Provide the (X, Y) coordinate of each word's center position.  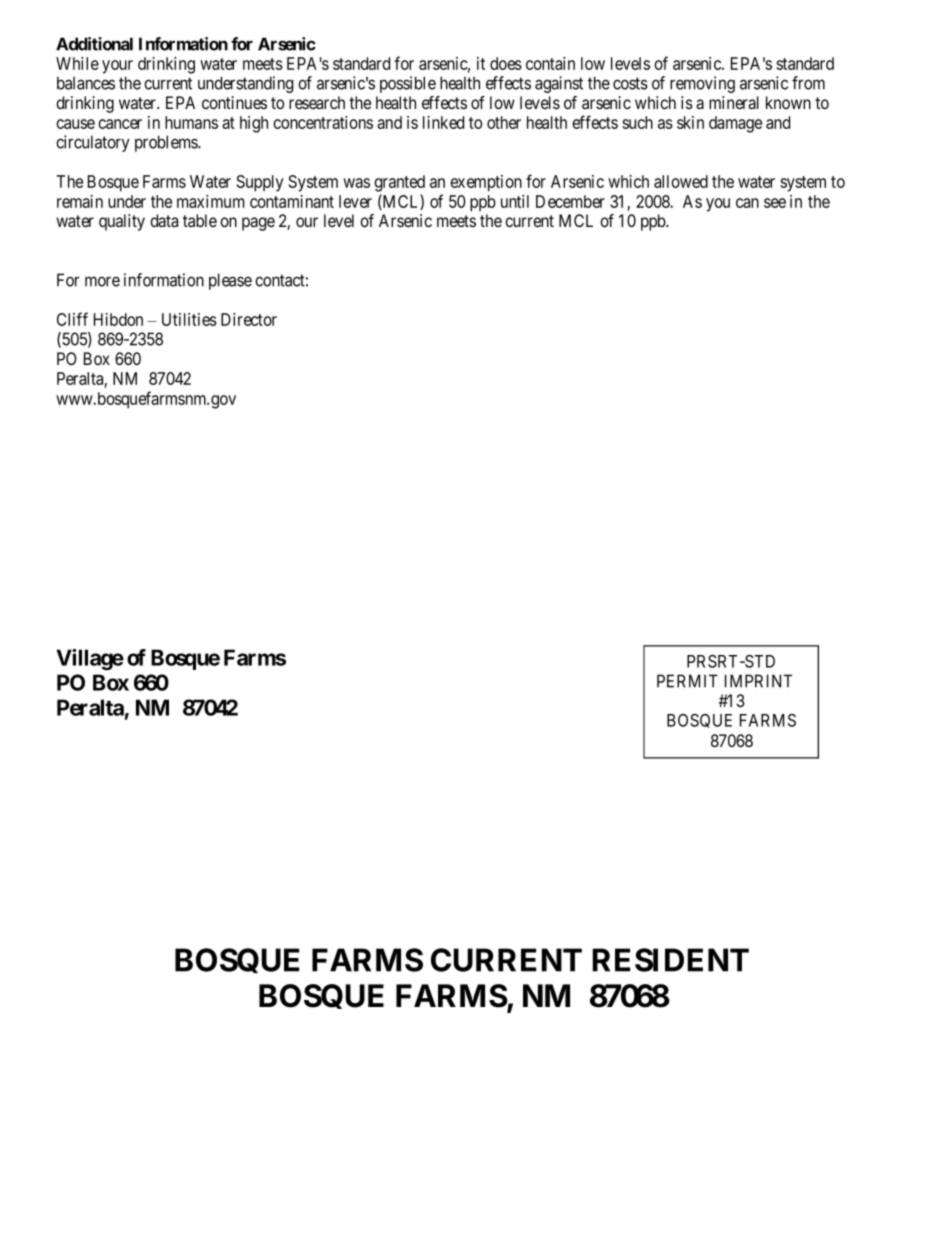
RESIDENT (670, 960)
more (102, 281)
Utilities (189, 319)
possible (408, 84)
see (775, 203)
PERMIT (687, 681)
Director (249, 319)
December (570, 201)
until (515, 201)
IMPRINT (758, 681)
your (117, 67)
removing (702, 84)
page (258, 224)
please (230, 281)
